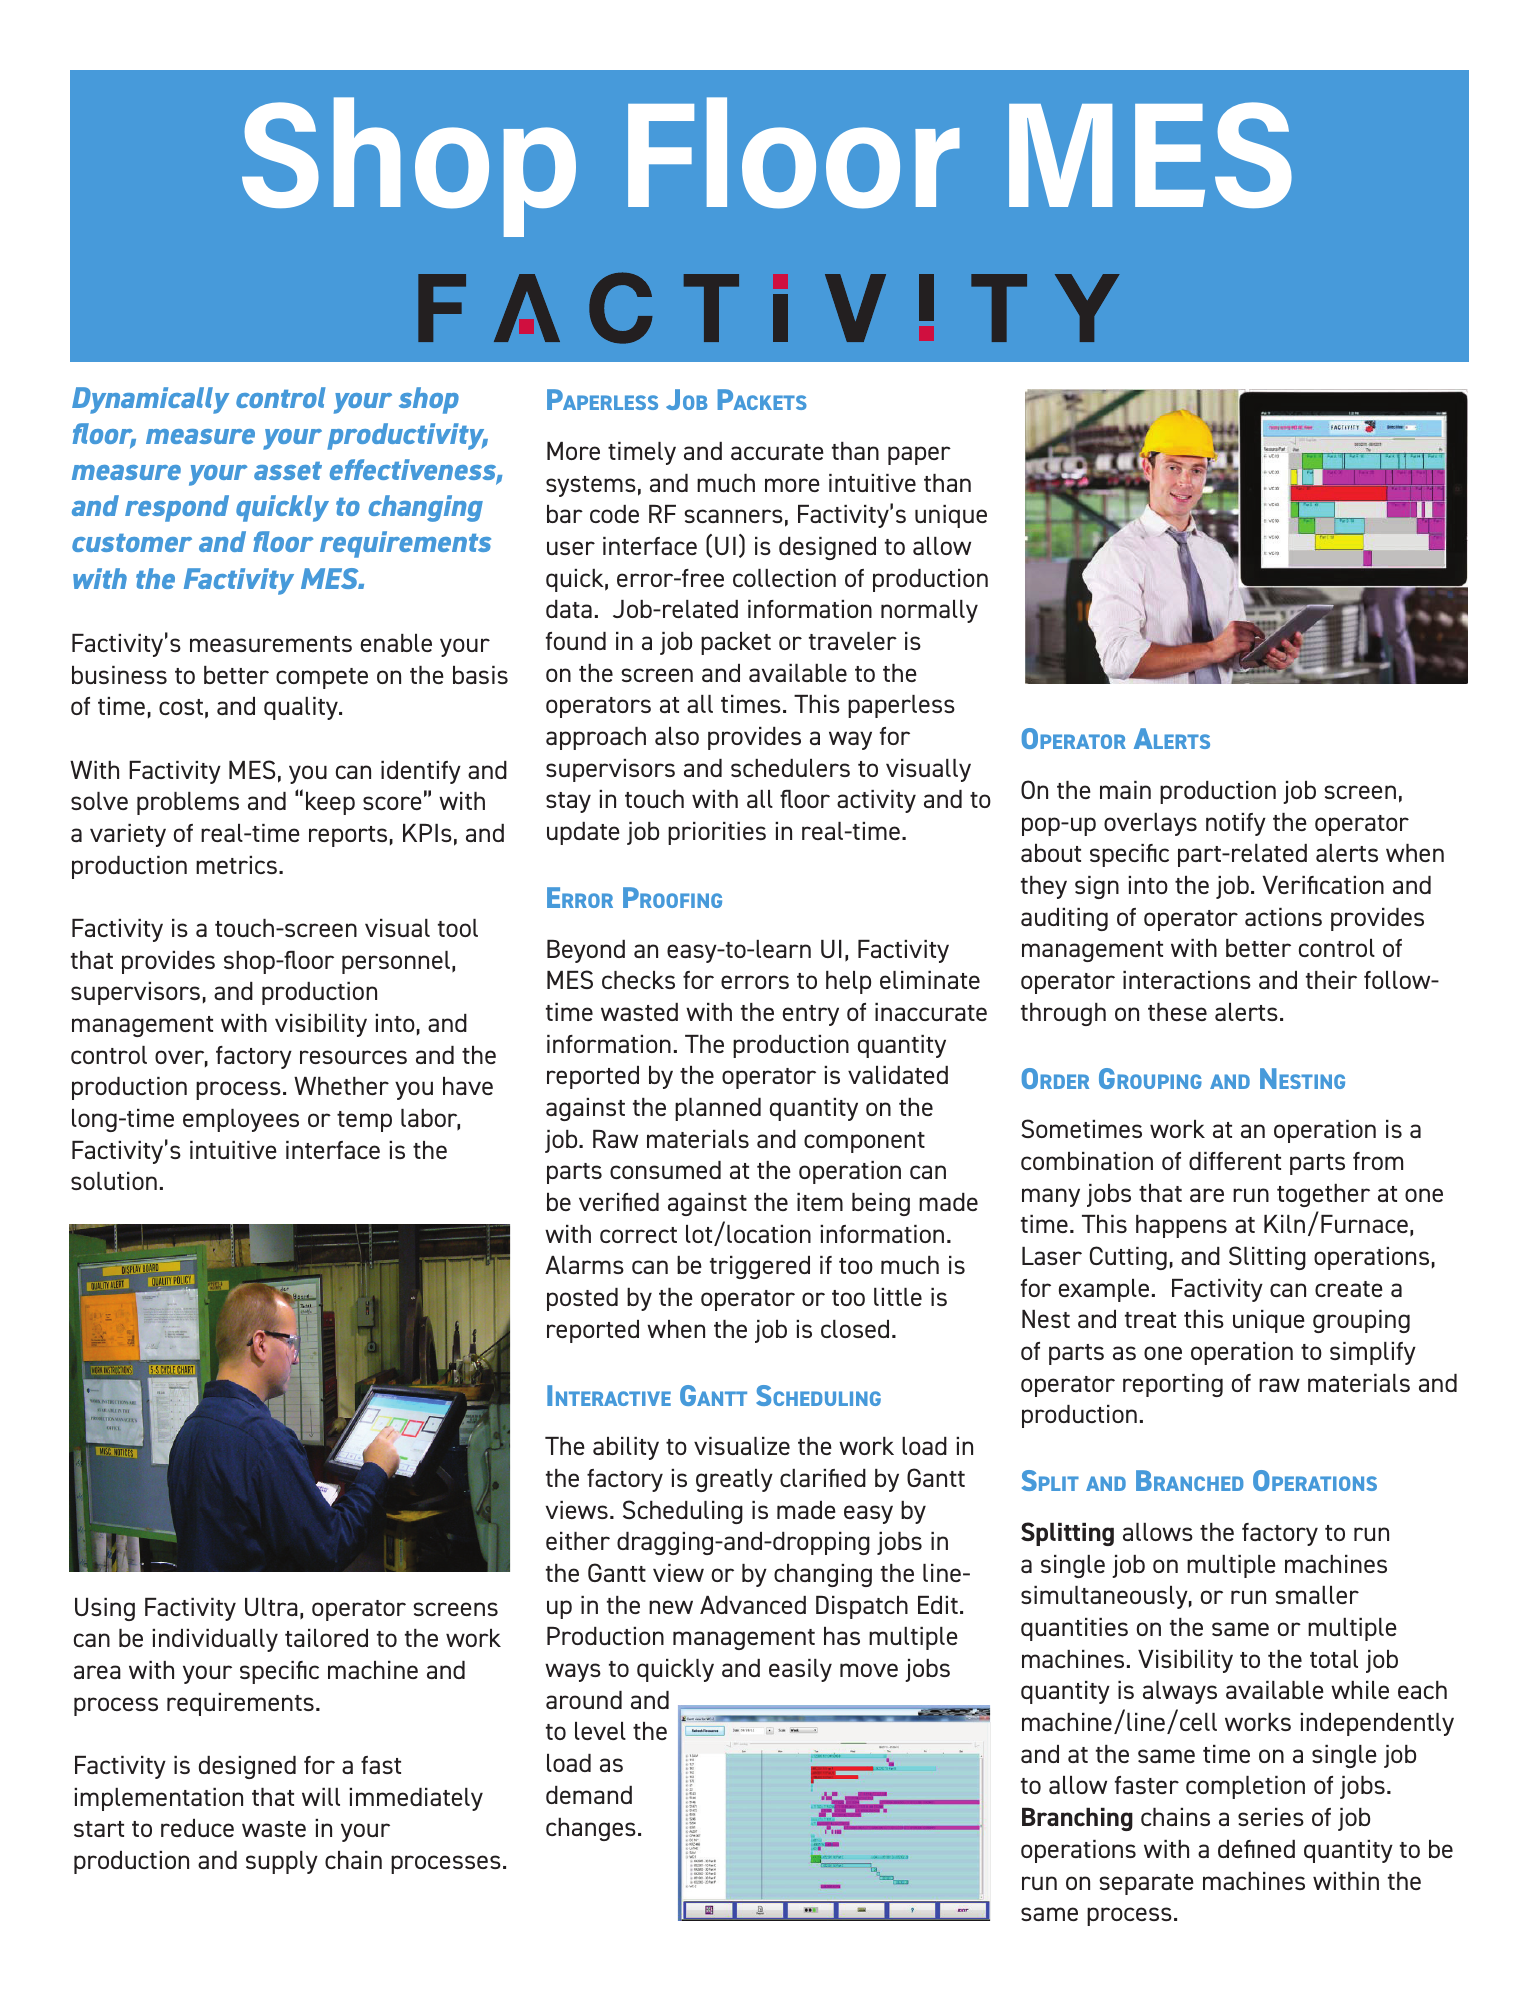 The height and width of the screenshot is (1991, 1538). What do you see at coordinates (591, 1829) in the screenshot?
I see `changes` at bounding box center [591, 1829].
